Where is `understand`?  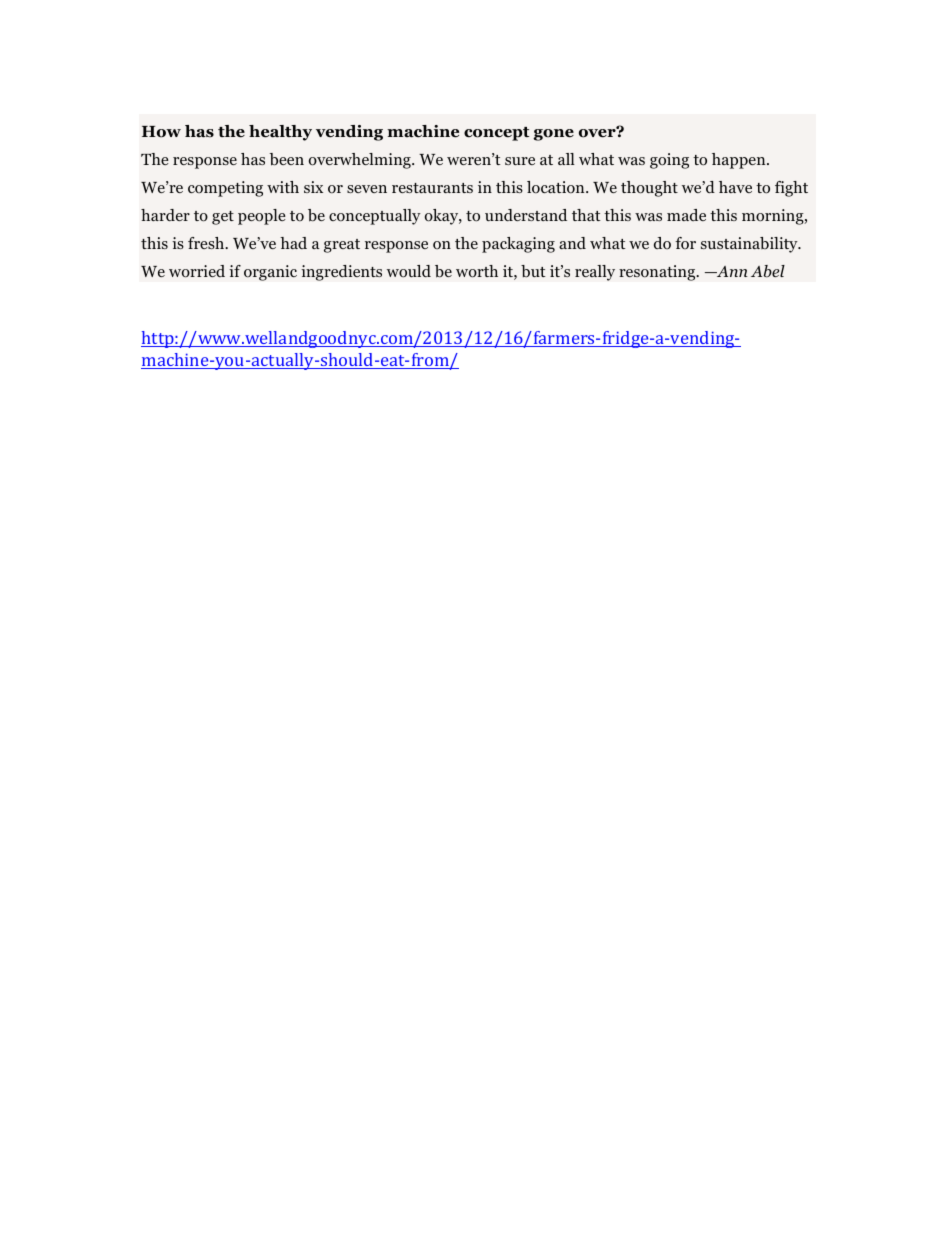
understand is located at coordinates (526, 215).
